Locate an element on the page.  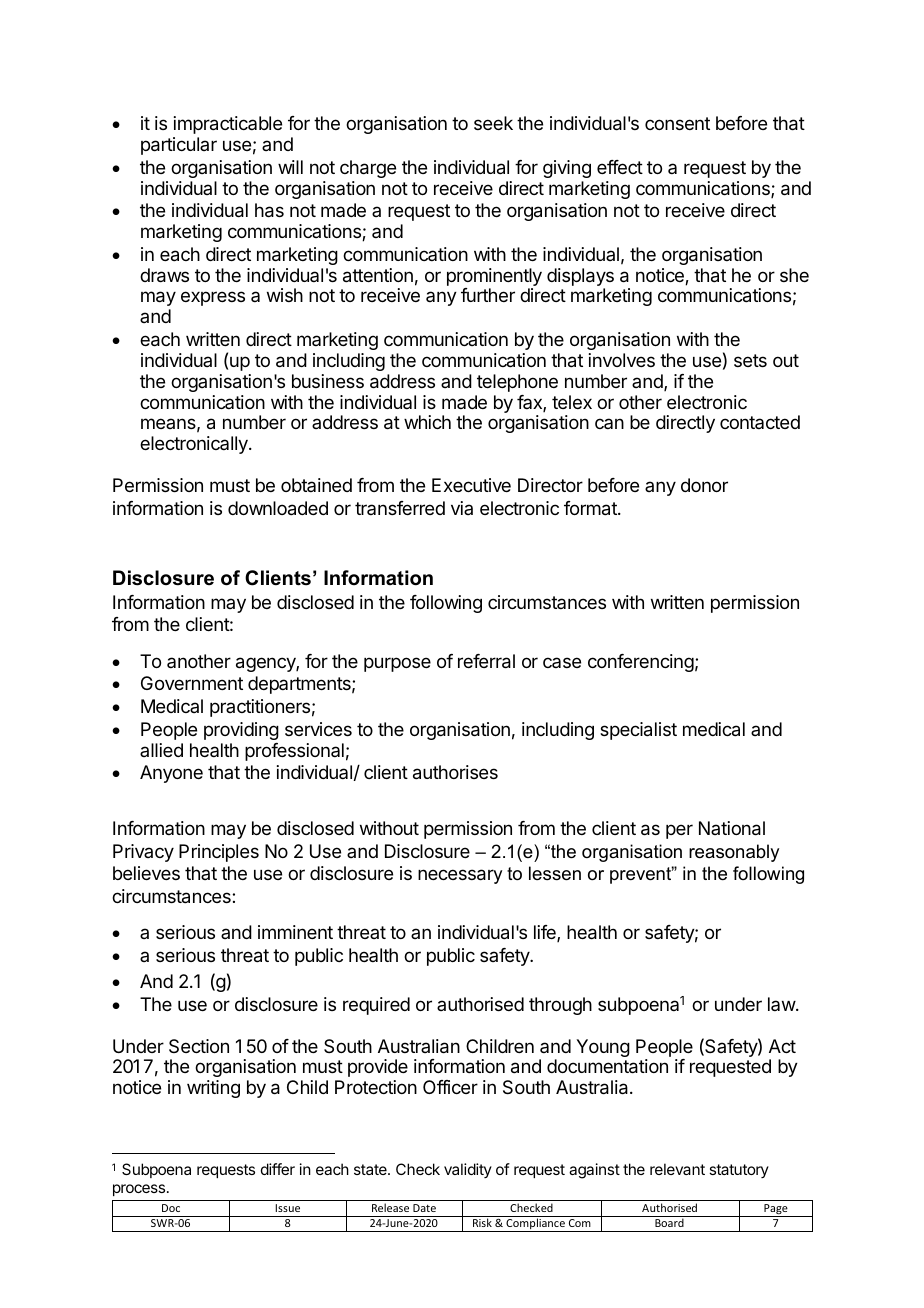
seek is located at coordinates (493, 123).
